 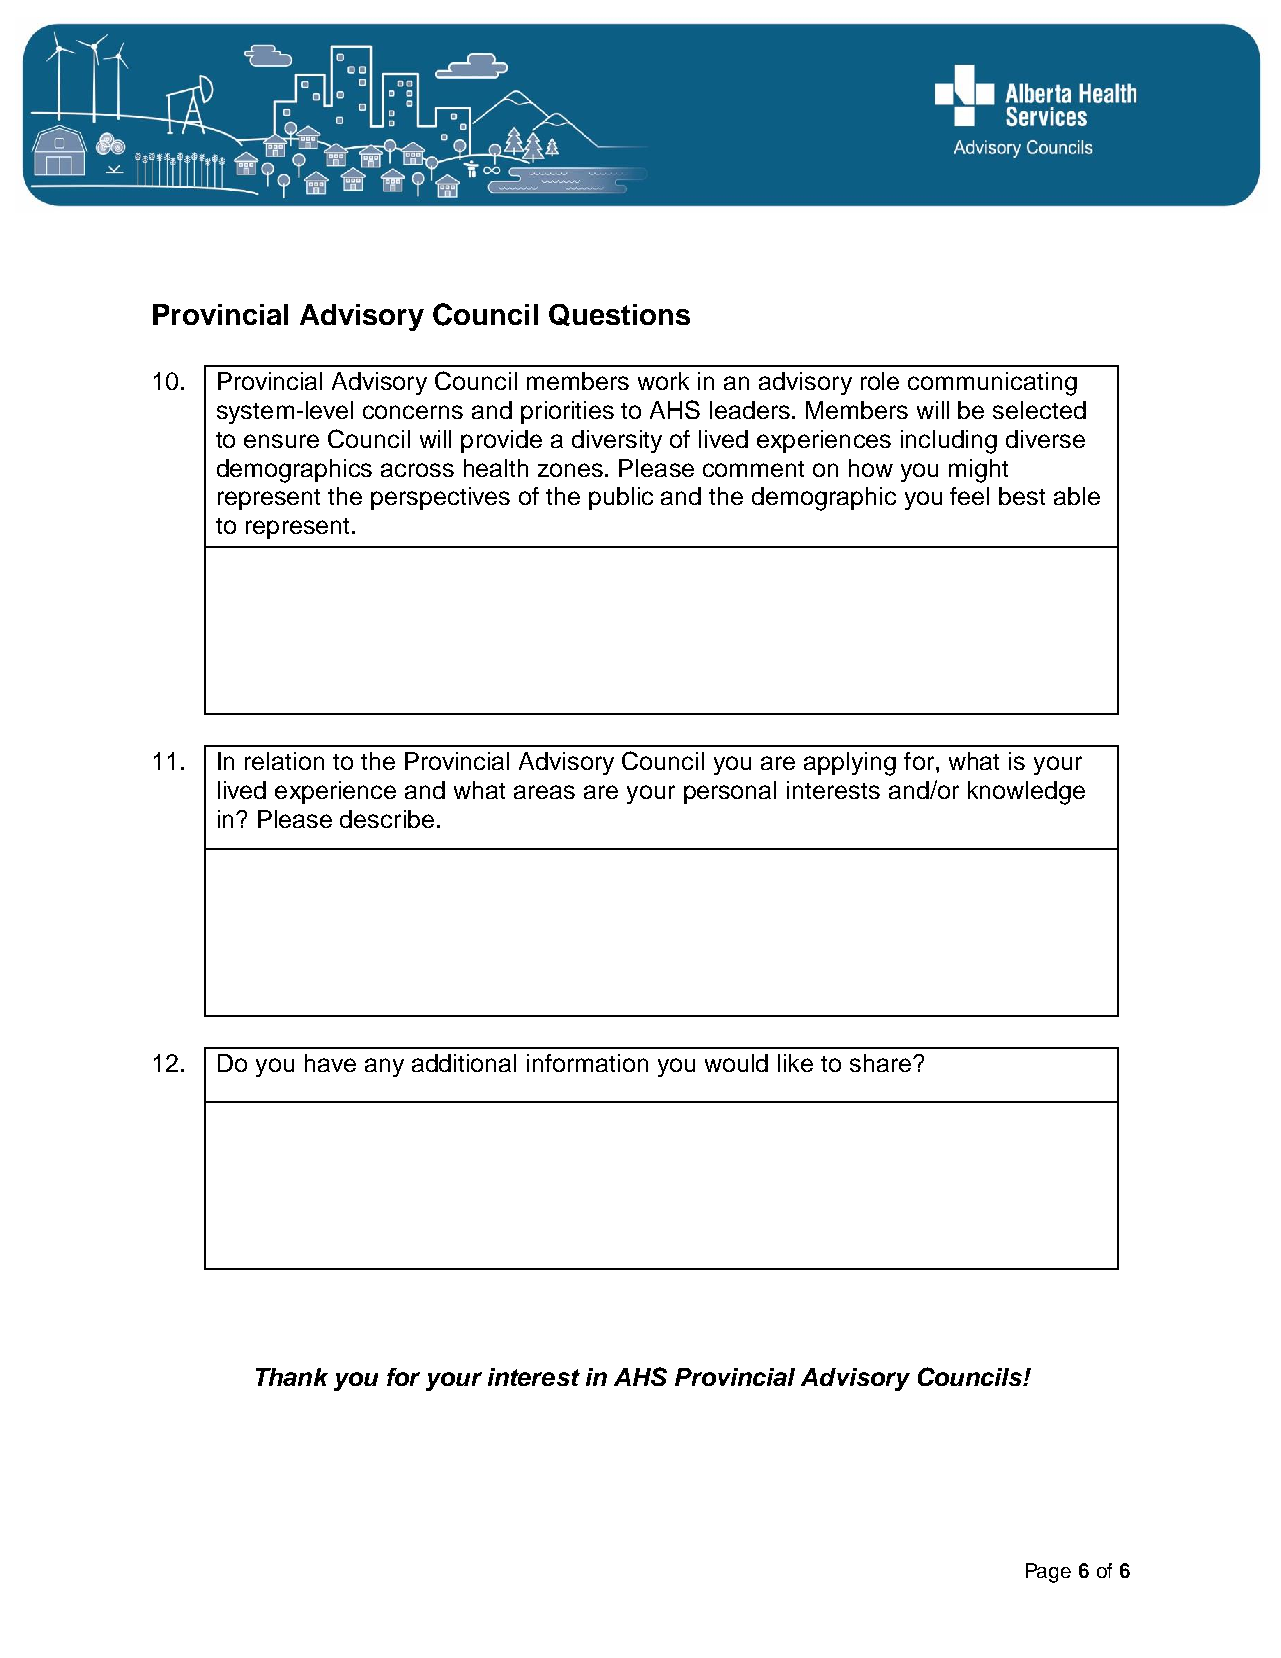 I want to click on additional, so click(x=464, y=1063).
